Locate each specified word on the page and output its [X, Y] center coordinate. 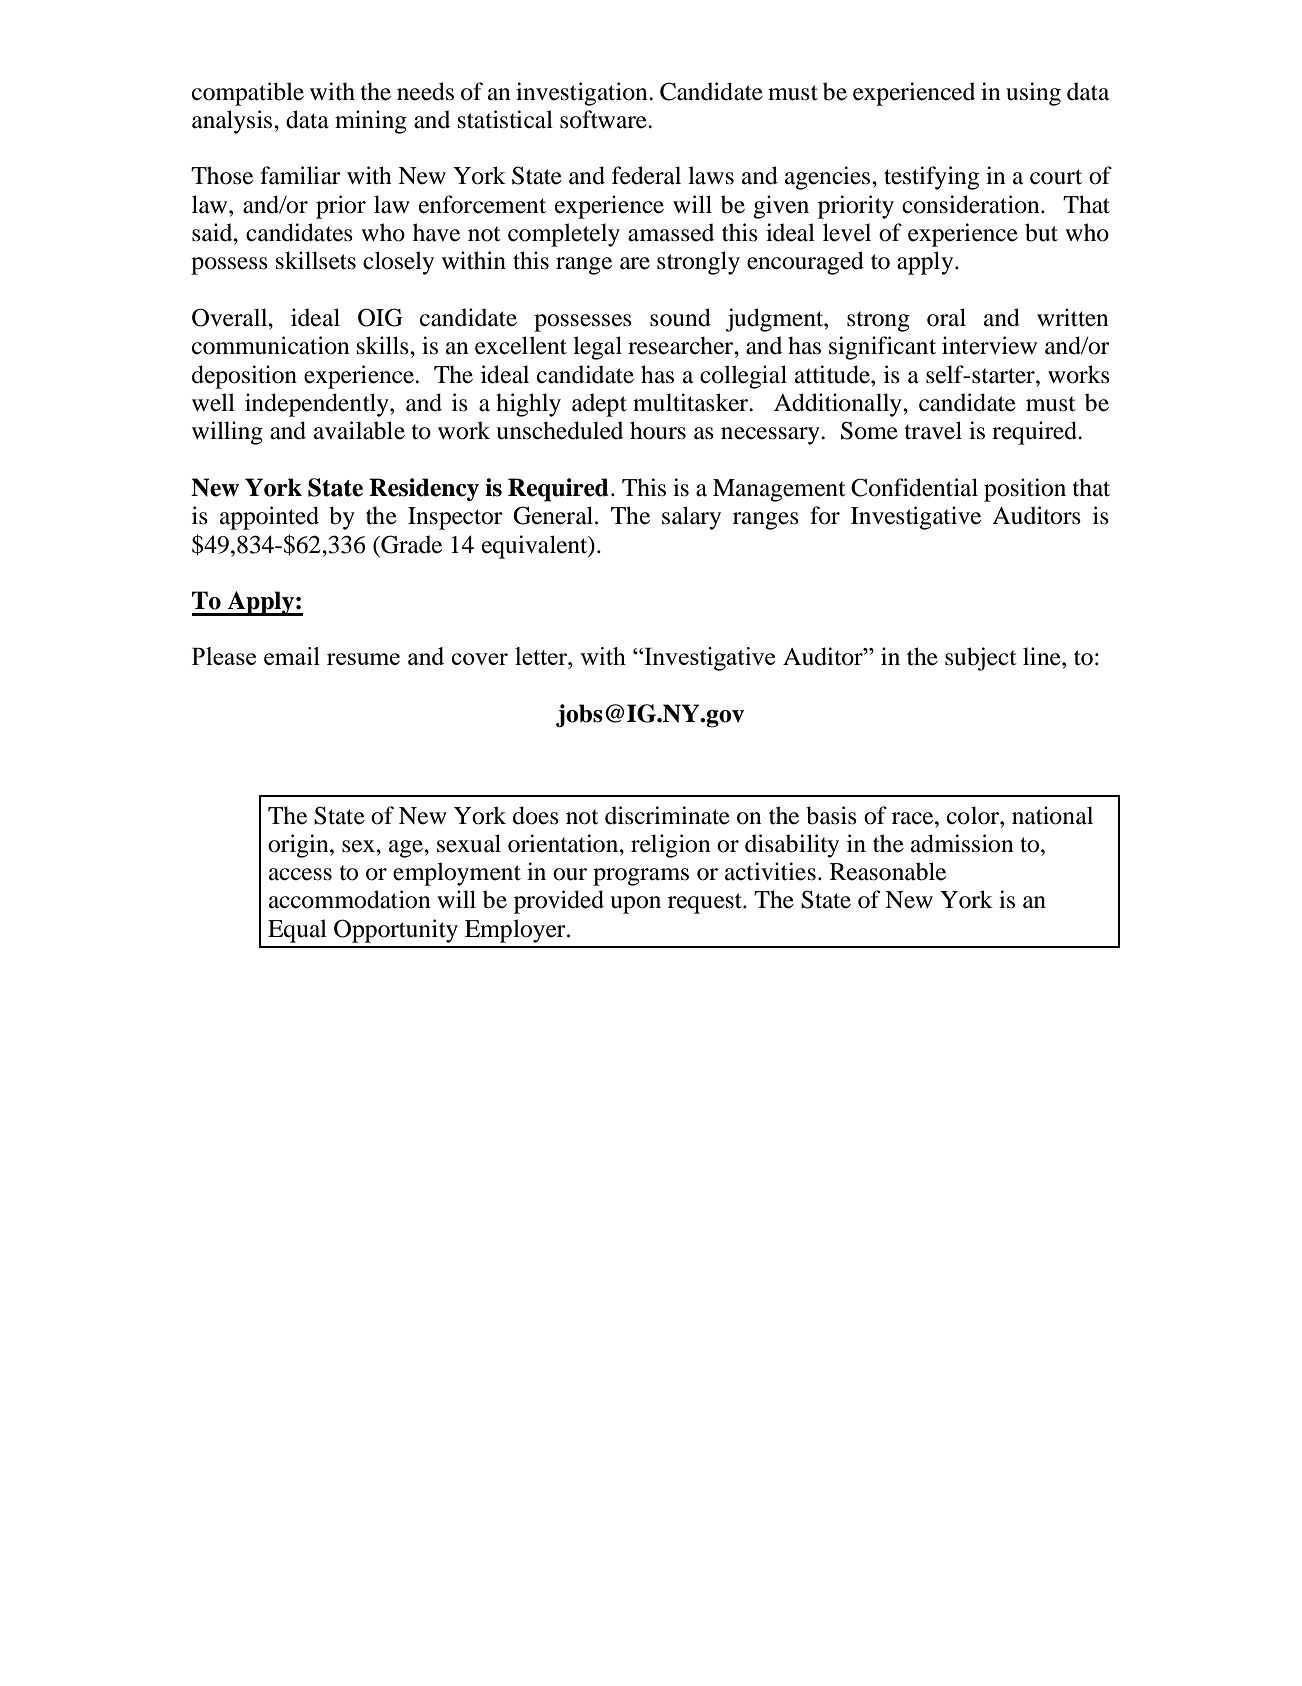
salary [691, 518]
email [292, 656]
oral [946, 317]
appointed [269, 518]
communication [271, 345]
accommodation [350, 899]
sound [680, 317]
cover [479, 659]
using [1033, 94]
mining [371, 122]
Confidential [914, 487]
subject [981, 659]
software [604, 119]
